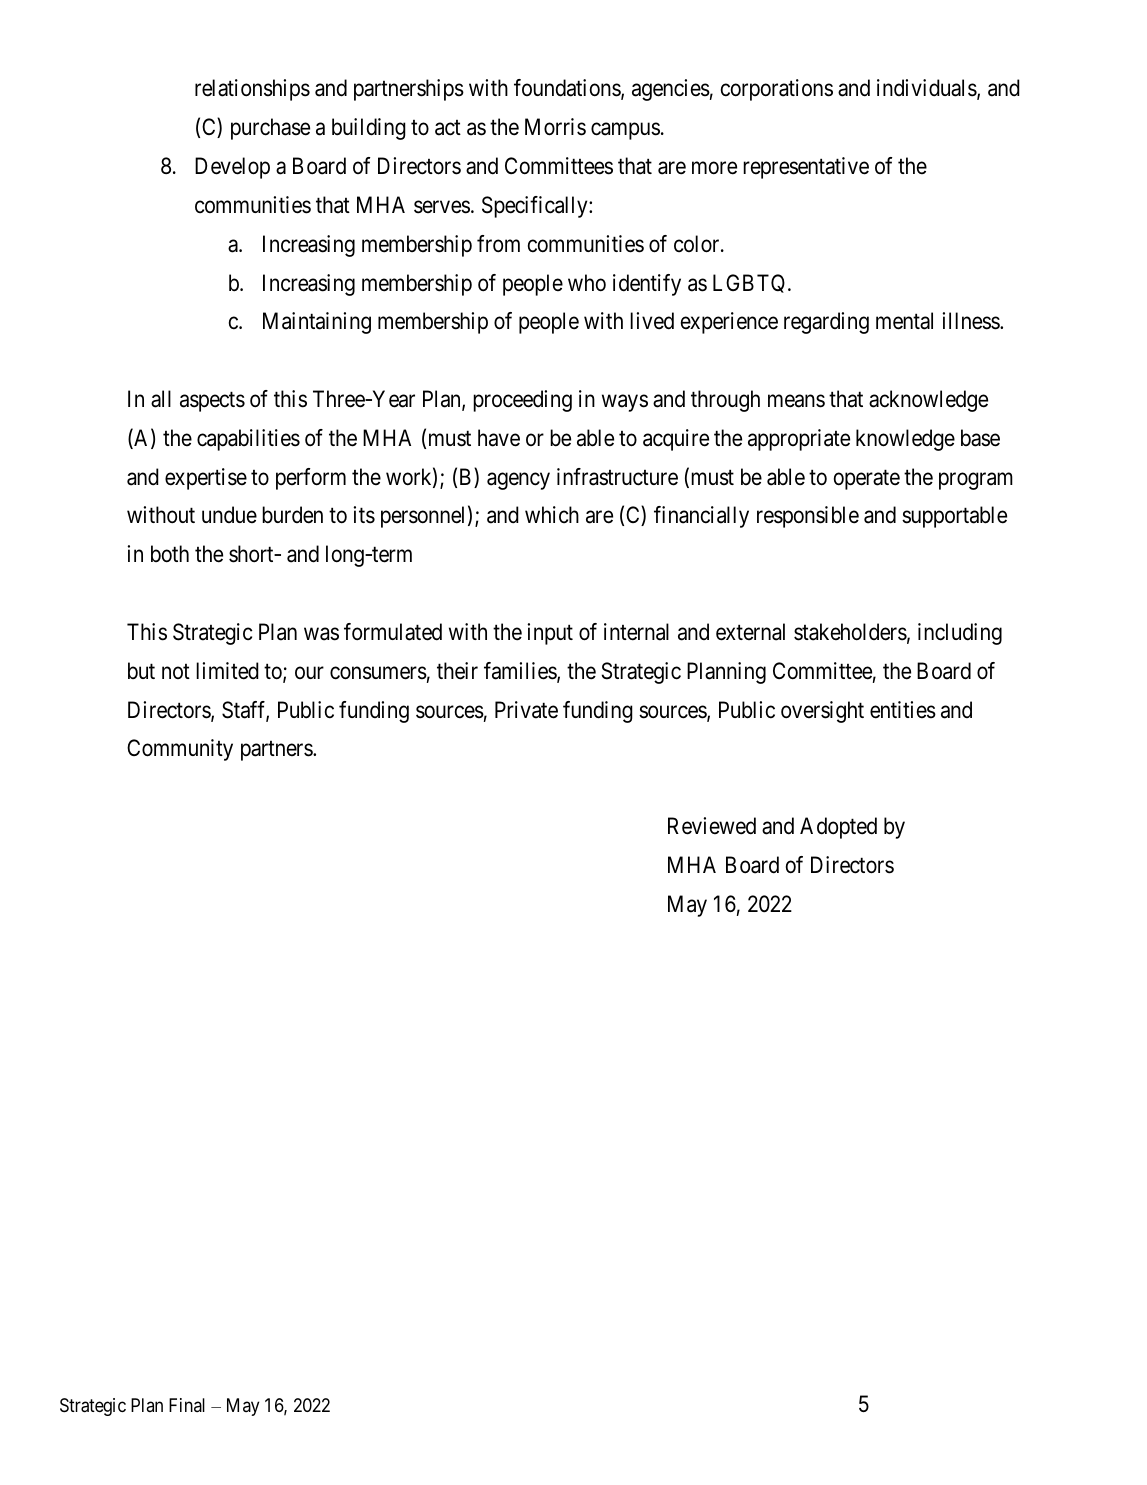 This screenshot has width=1147, height=1485. Describe the element at coordinates (526, 710) in the screenshot. I see `Private` at that location.
